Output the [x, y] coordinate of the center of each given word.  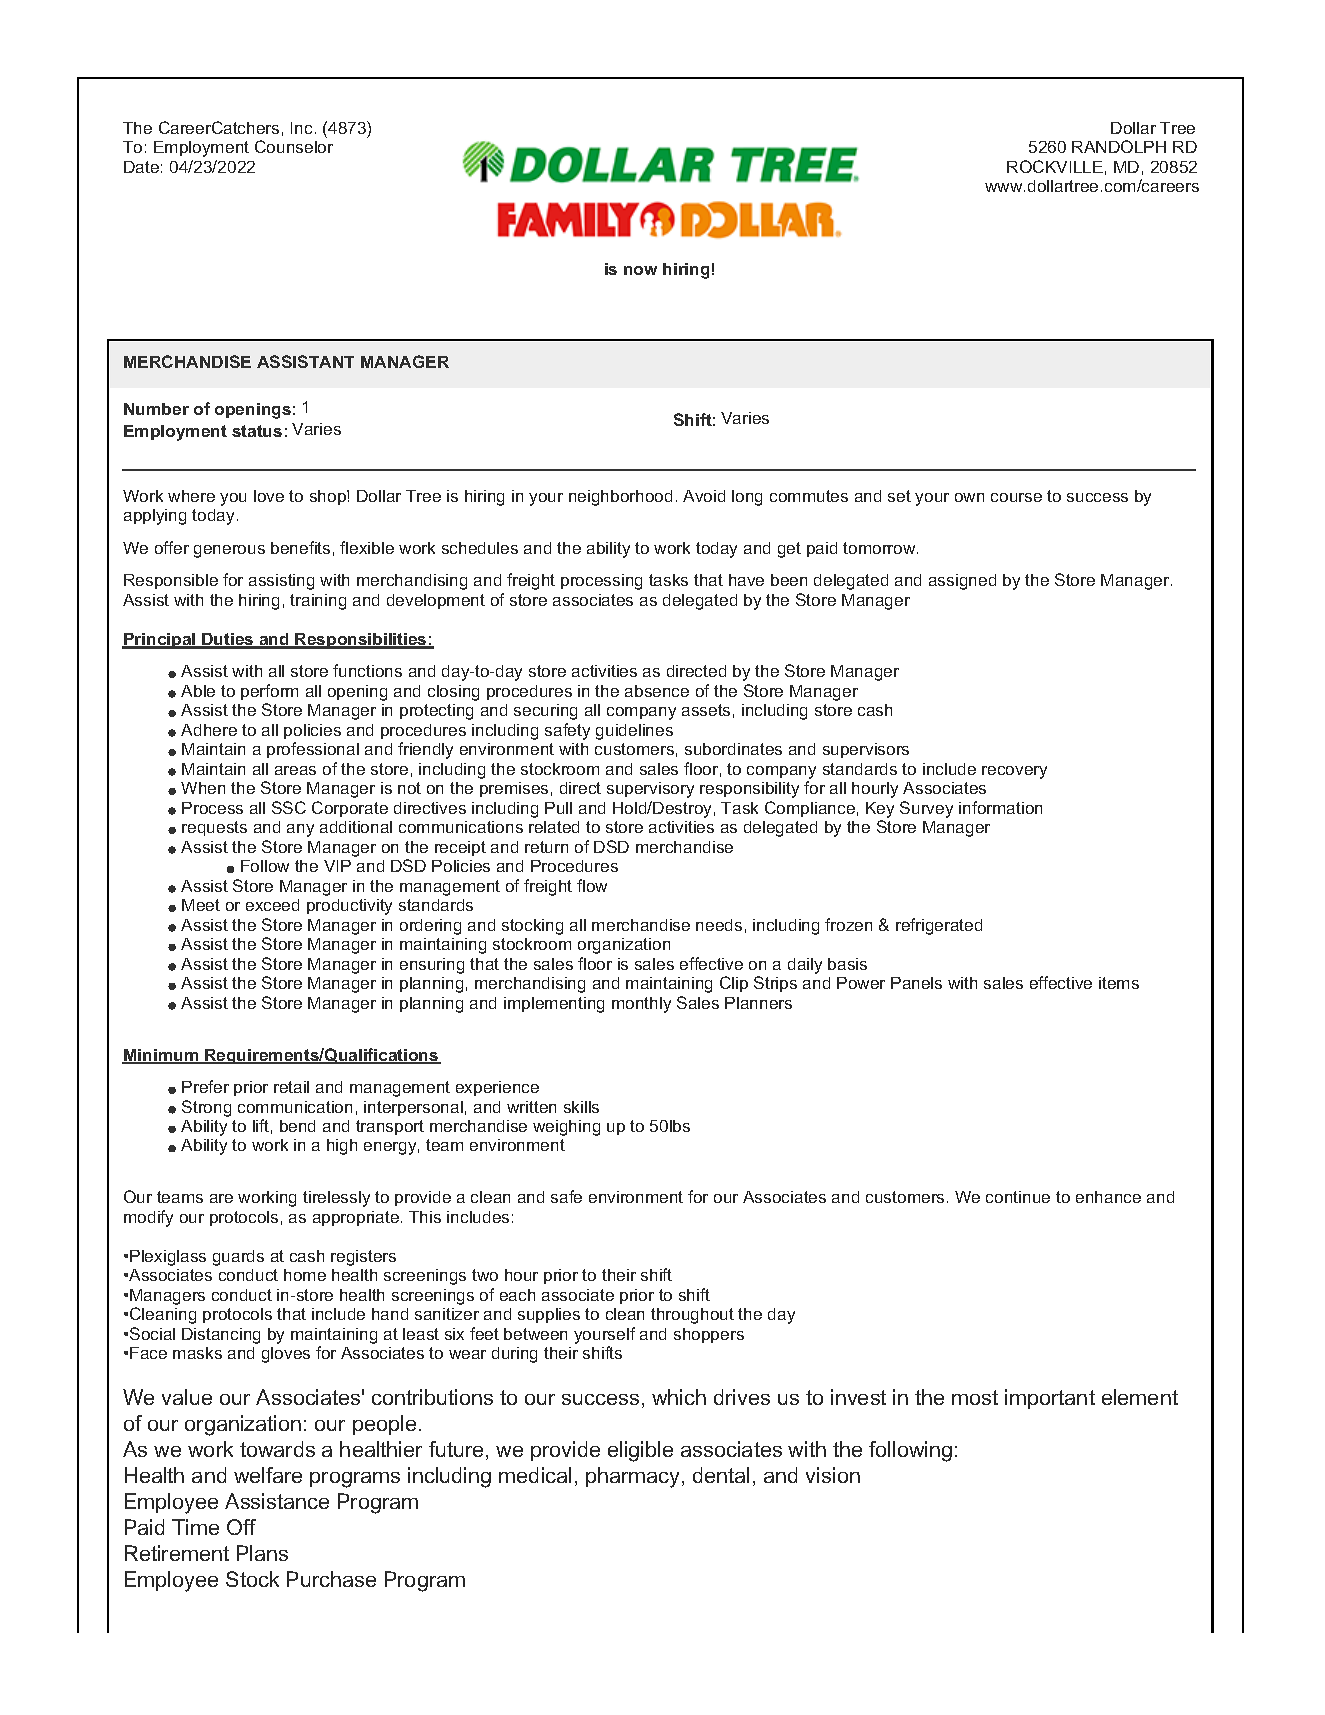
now [640, 270]
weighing [566, 1128]
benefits [300, 547]
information [1000, 807]
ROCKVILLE [1055, 166]
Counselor [294, 146]
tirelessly [336, 1199]
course [1016, 497]
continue [1018, 1197]
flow [592, 885]
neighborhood [620, 498]
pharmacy [634, 1477]
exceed [272, 905]
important [1050, 1399]
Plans [262, 1553]
